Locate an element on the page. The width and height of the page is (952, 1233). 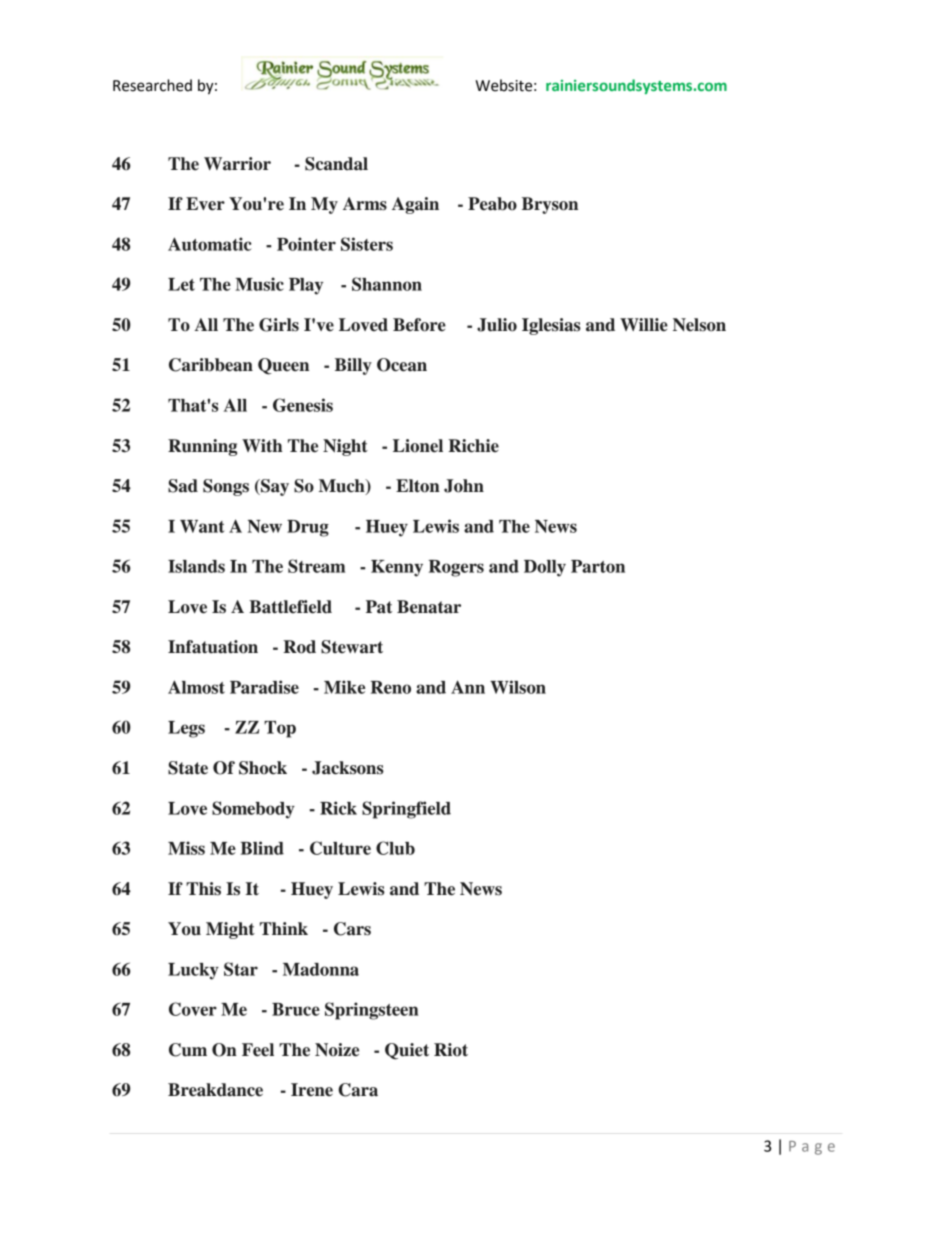
Bryson is located at coordinates (550, 205).
